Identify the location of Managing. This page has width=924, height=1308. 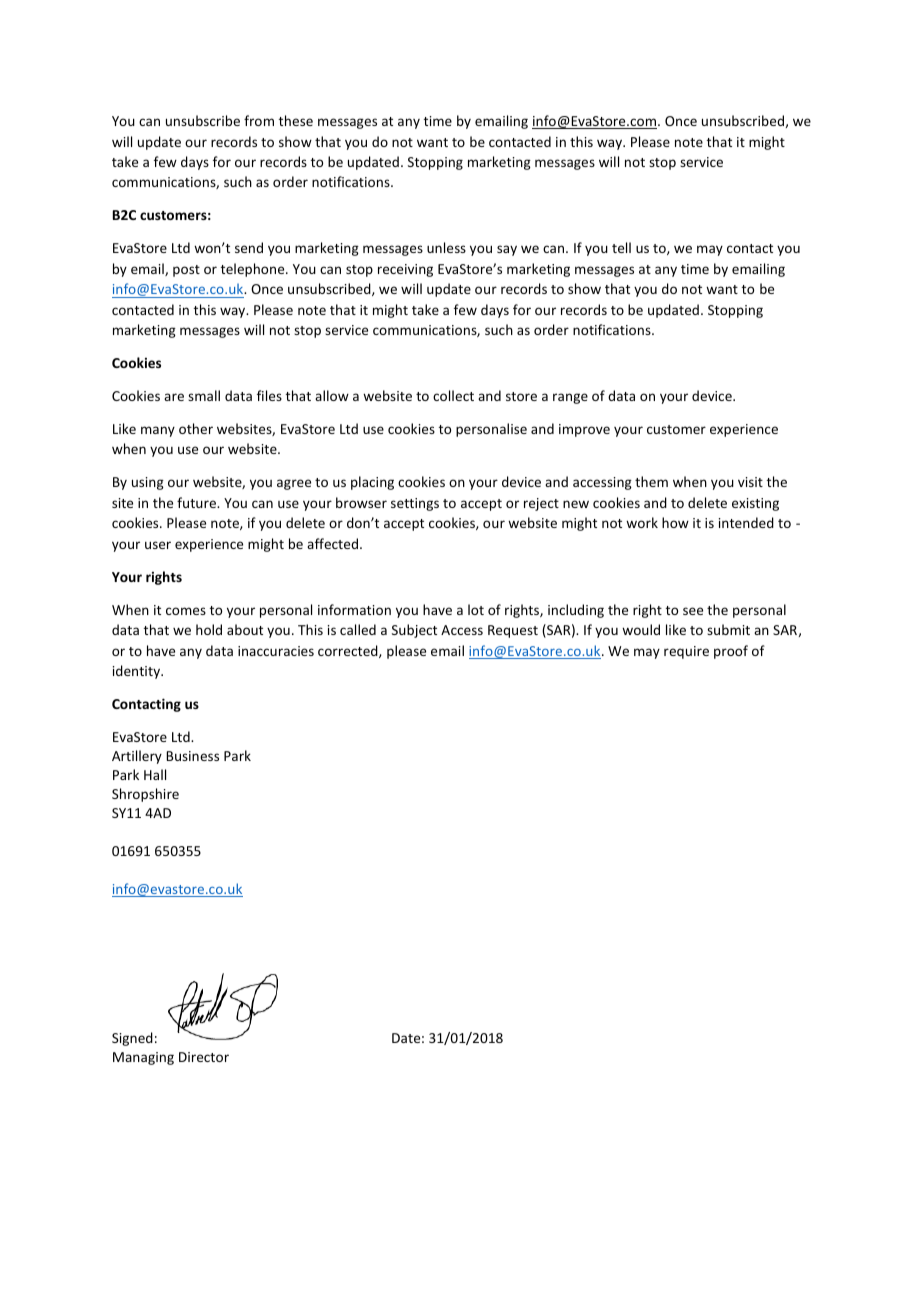
(143, 1058).
